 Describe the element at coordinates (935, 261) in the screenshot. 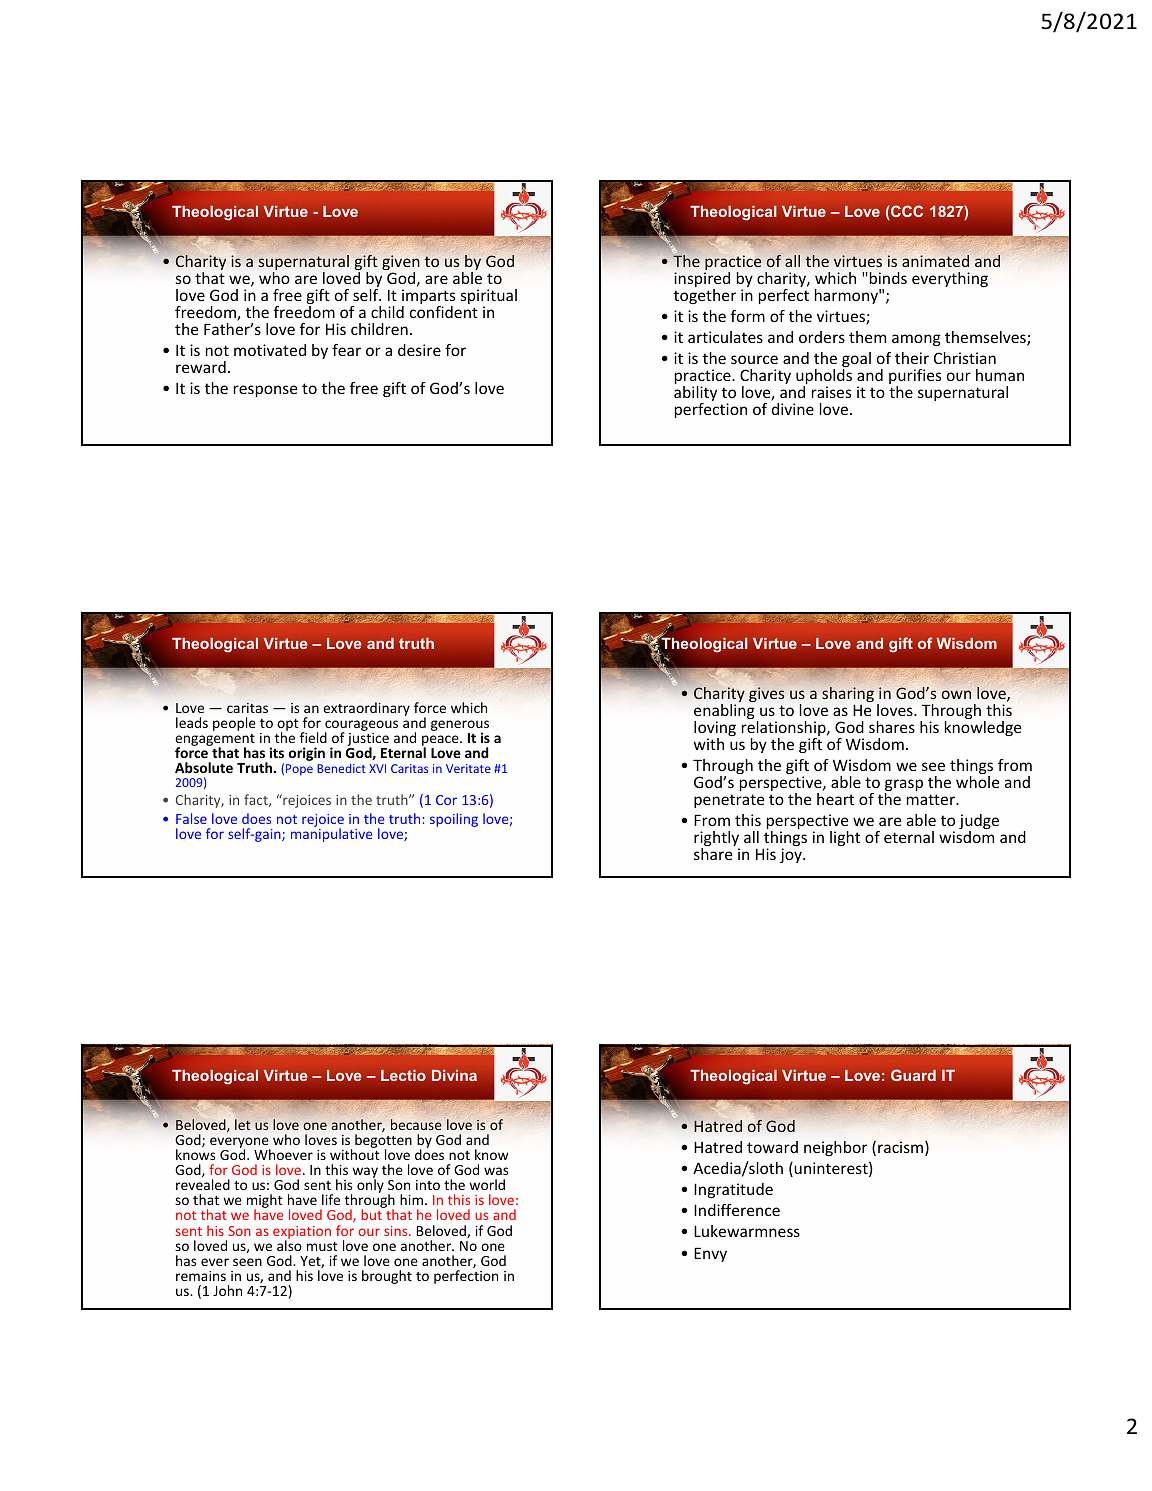

I see `animated` at that location.
